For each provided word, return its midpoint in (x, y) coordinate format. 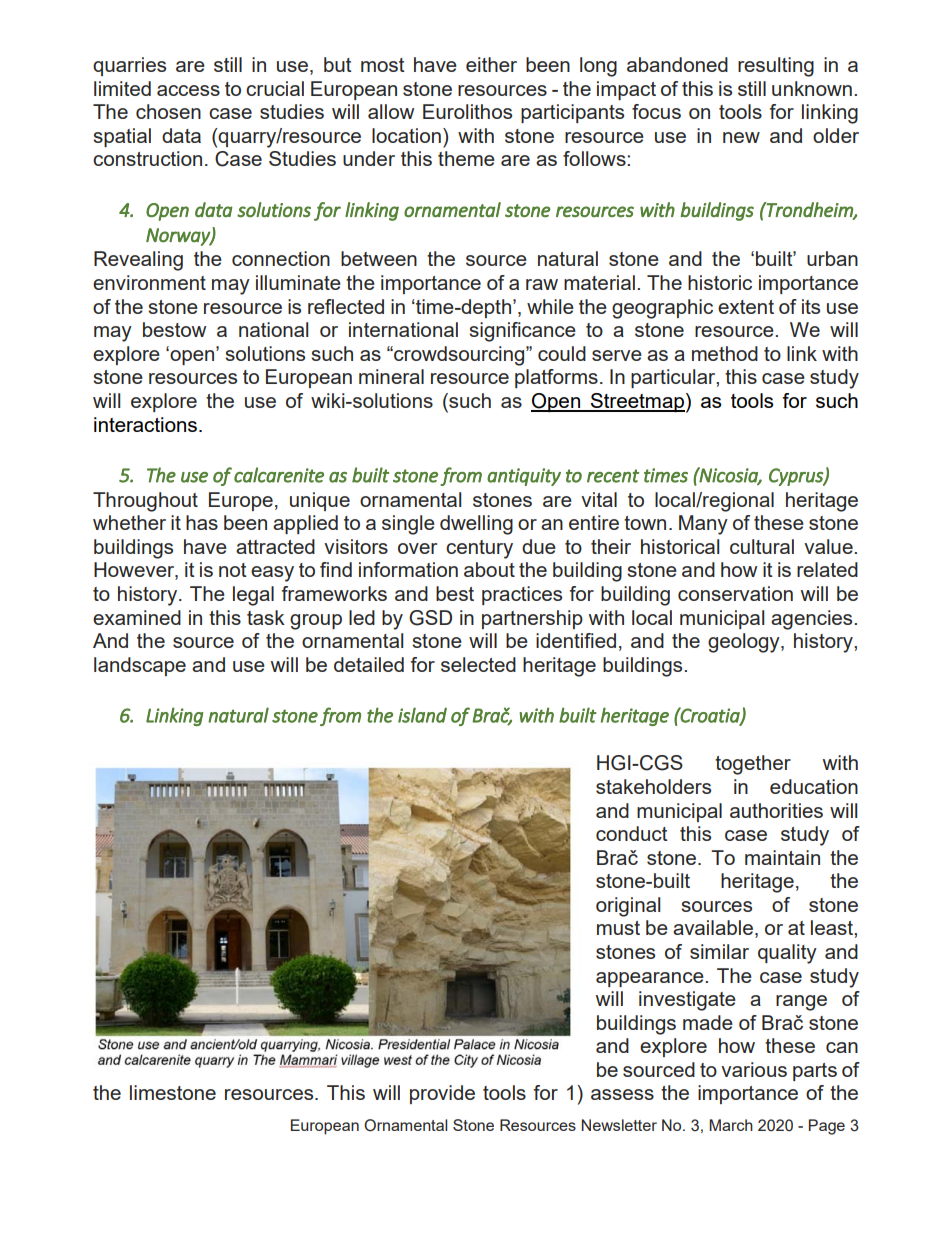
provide (442, 1094)
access (188, 90)
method (725, 353)
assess (622, 1094)
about (489, 569)
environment (149, 282)
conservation (735, 593)
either (491, 64)
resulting (776, 67)
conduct (632, 833)
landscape (140, 666)
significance (522, 332)
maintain (782, 857)
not (233, 570)
